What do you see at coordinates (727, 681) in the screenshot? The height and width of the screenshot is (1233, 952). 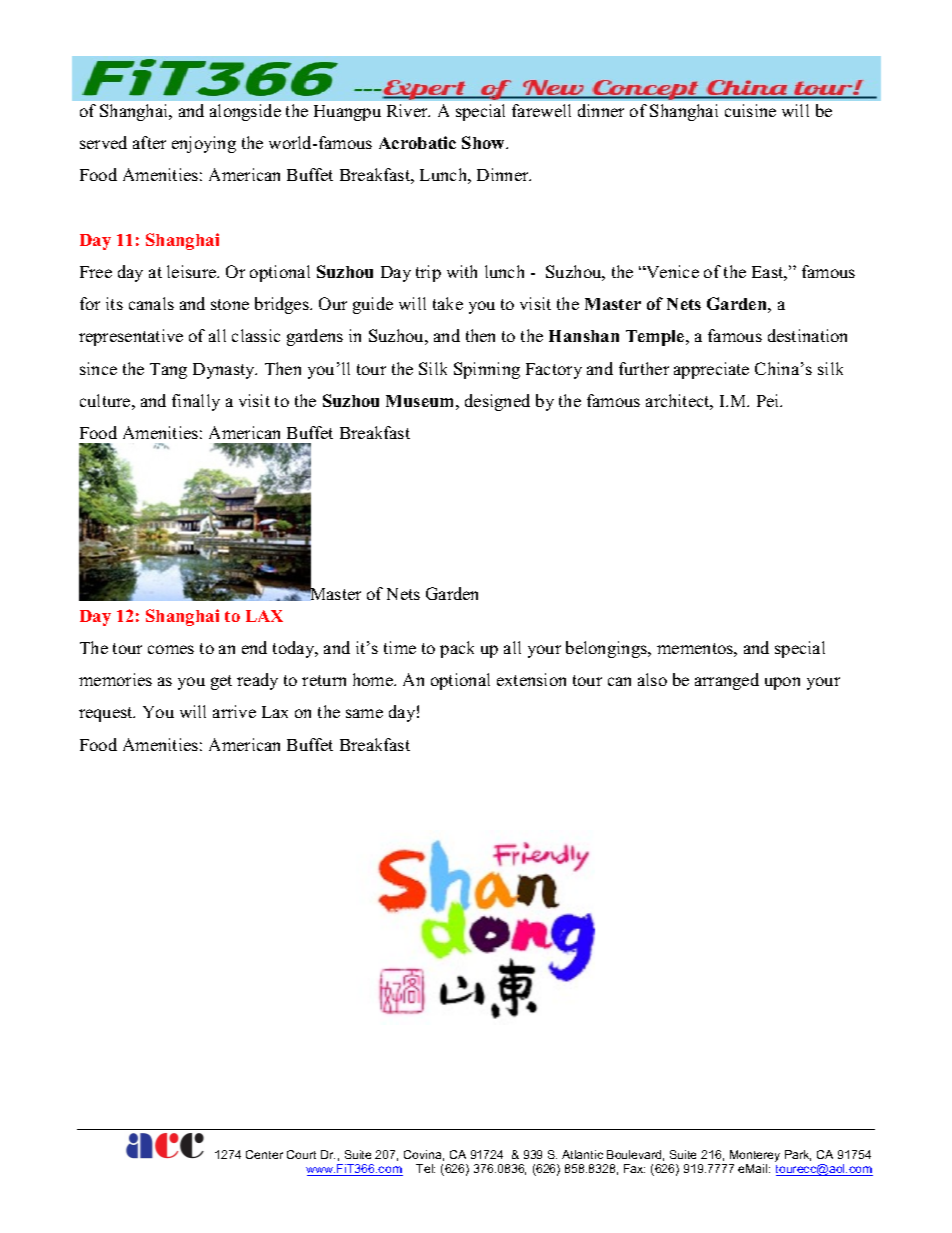 I see `arranged` at bounding box center [727, 681].
